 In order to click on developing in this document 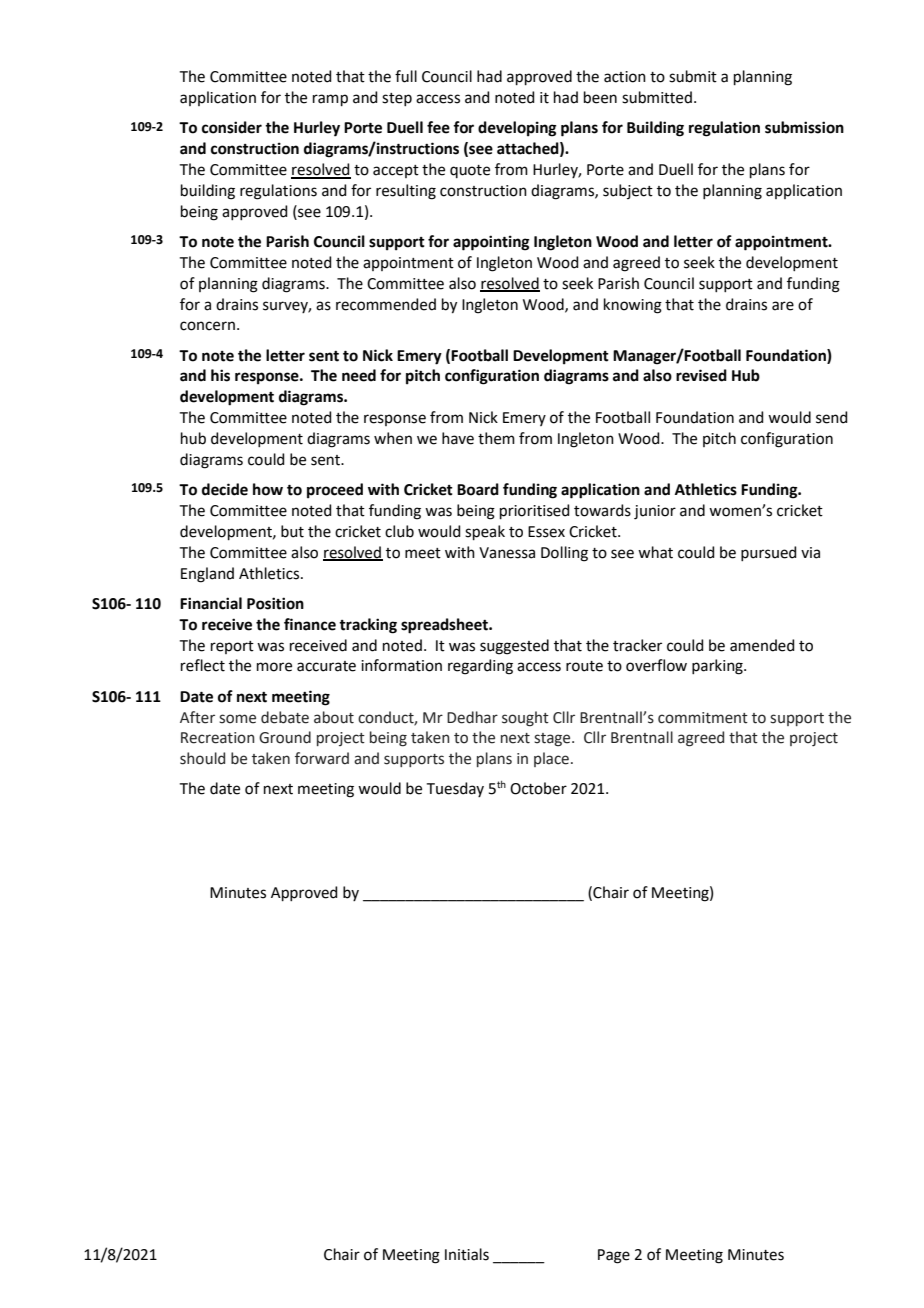, I will do `click(517, 129)`.
